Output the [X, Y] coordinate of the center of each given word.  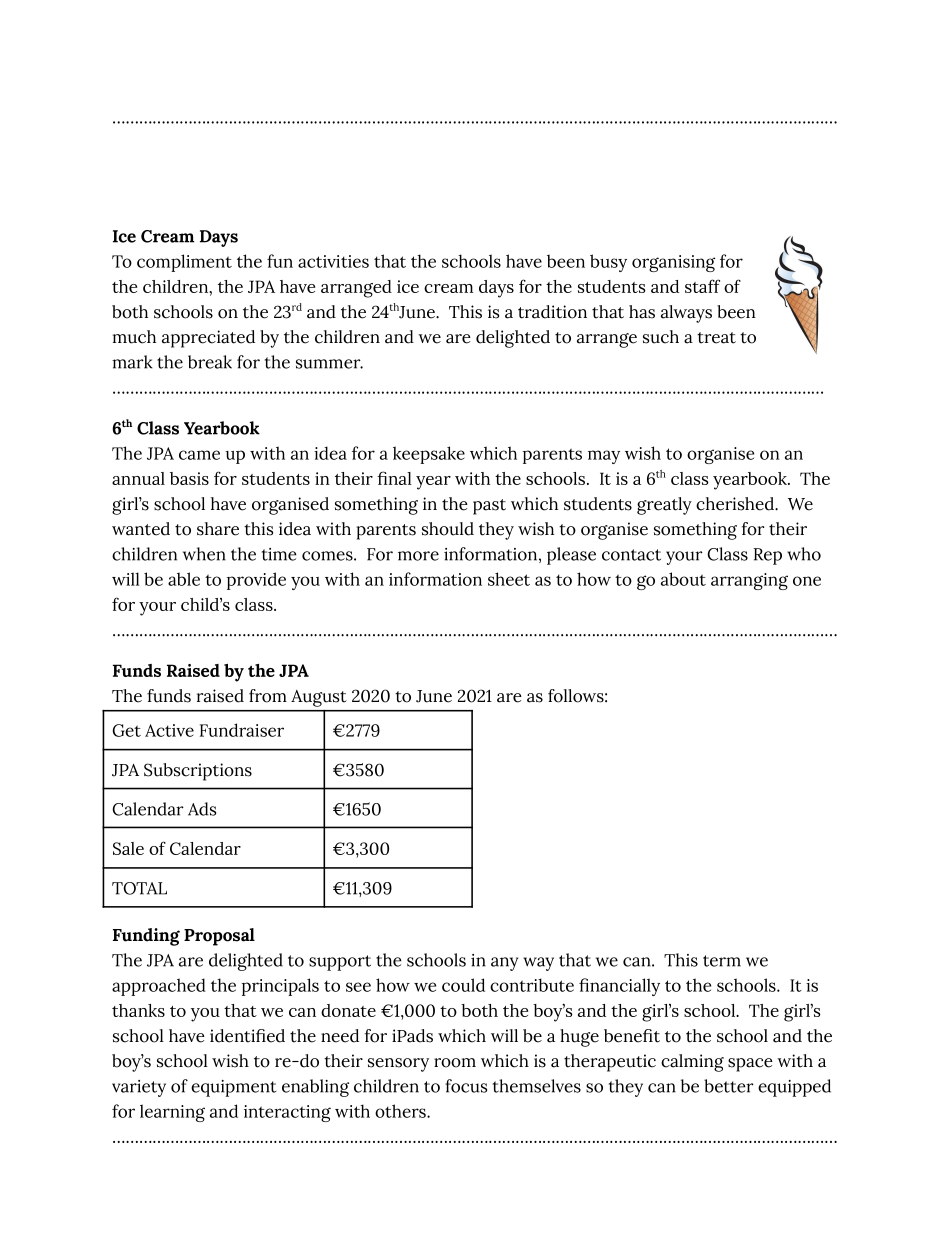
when [204, 554]
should [448, 529]
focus [466, 1086]
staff [702, 286]
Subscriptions [198, 772]
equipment [233, 1088]
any [504, 964]
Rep [767, 556]
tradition [552, 312]
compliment [184, 263]
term [722, 961]
